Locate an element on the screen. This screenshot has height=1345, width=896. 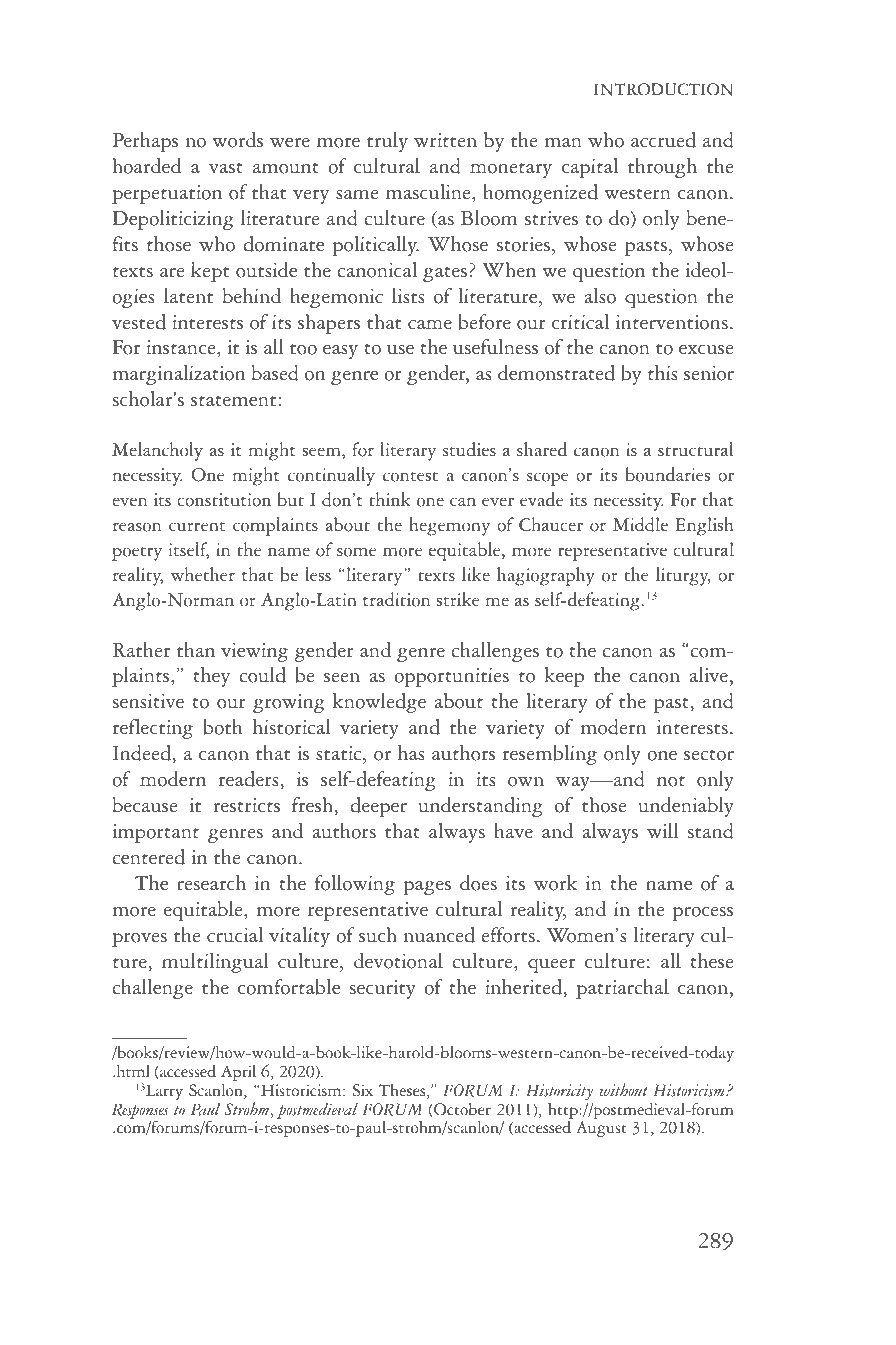
whether is located at coordinates (203, 574).
